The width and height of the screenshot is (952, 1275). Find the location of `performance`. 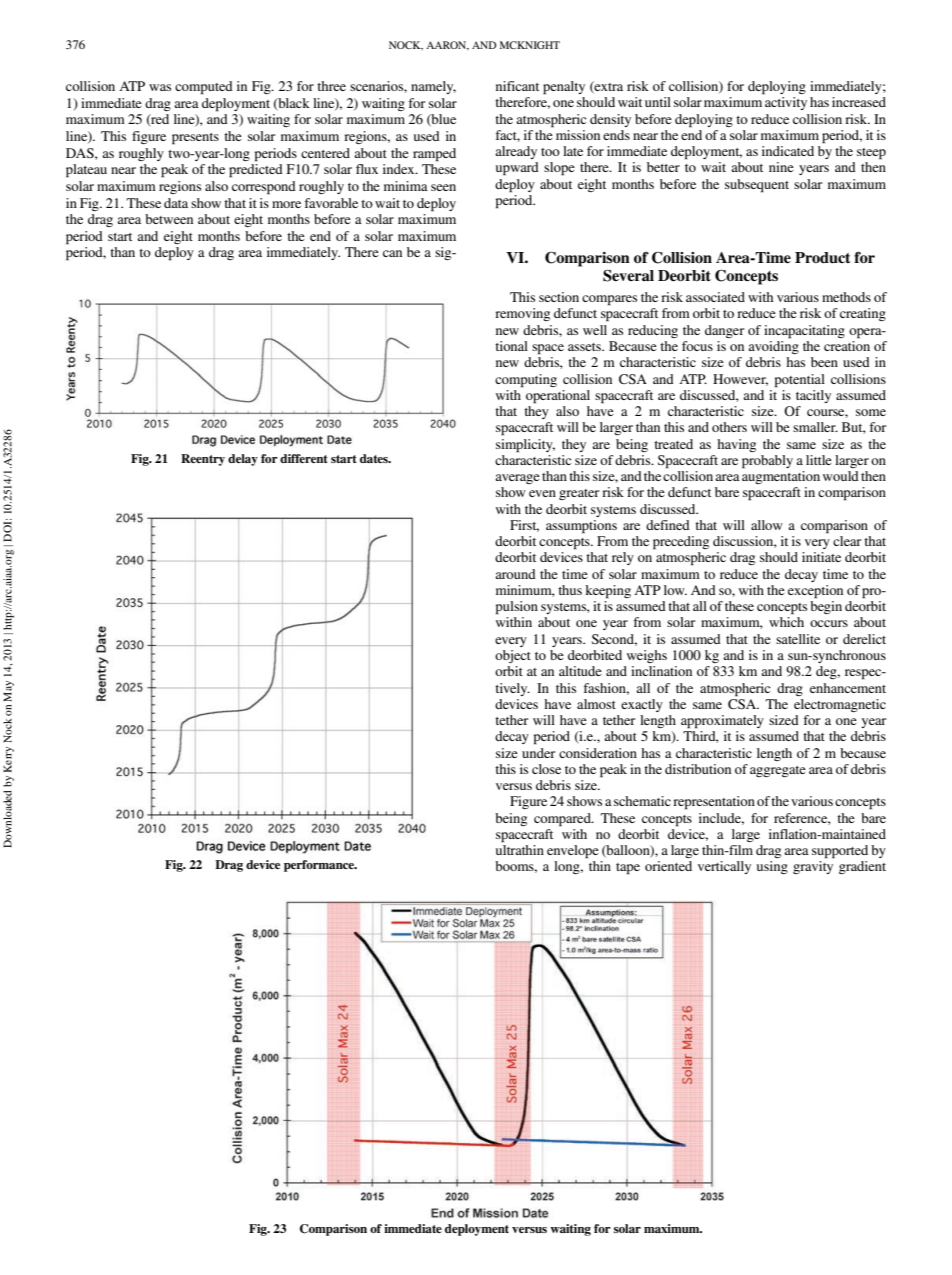

performance is located at coordinates (320, 866).
